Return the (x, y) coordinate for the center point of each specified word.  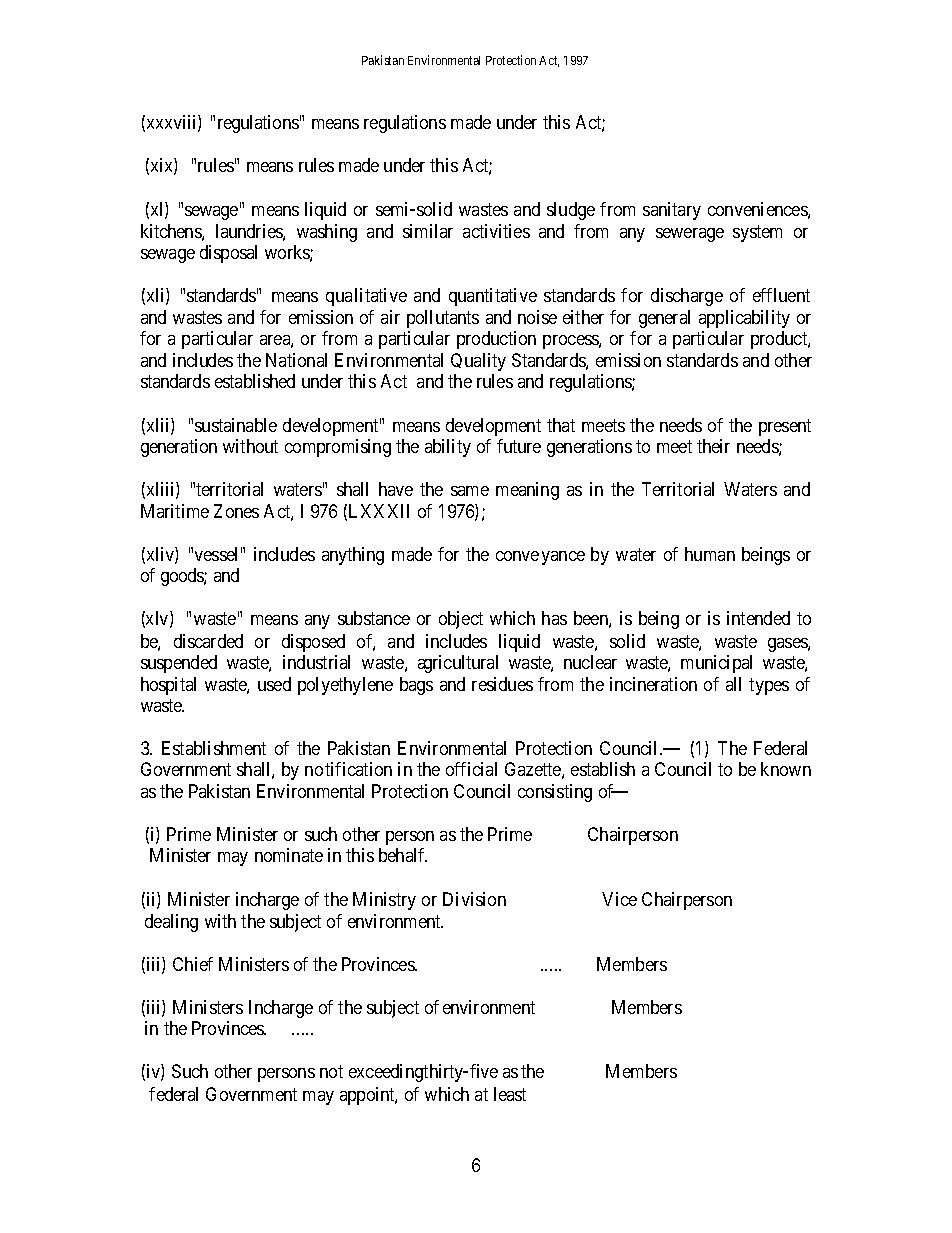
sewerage (690, 235)
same (470, 491)
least (510, 1094)
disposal (228, 254)
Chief (193, 964)
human (710, 554)
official (471, 769)
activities (496, 231)
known (786, 769)
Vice (619, 899)
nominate (289, 855)
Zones (236, 511)
